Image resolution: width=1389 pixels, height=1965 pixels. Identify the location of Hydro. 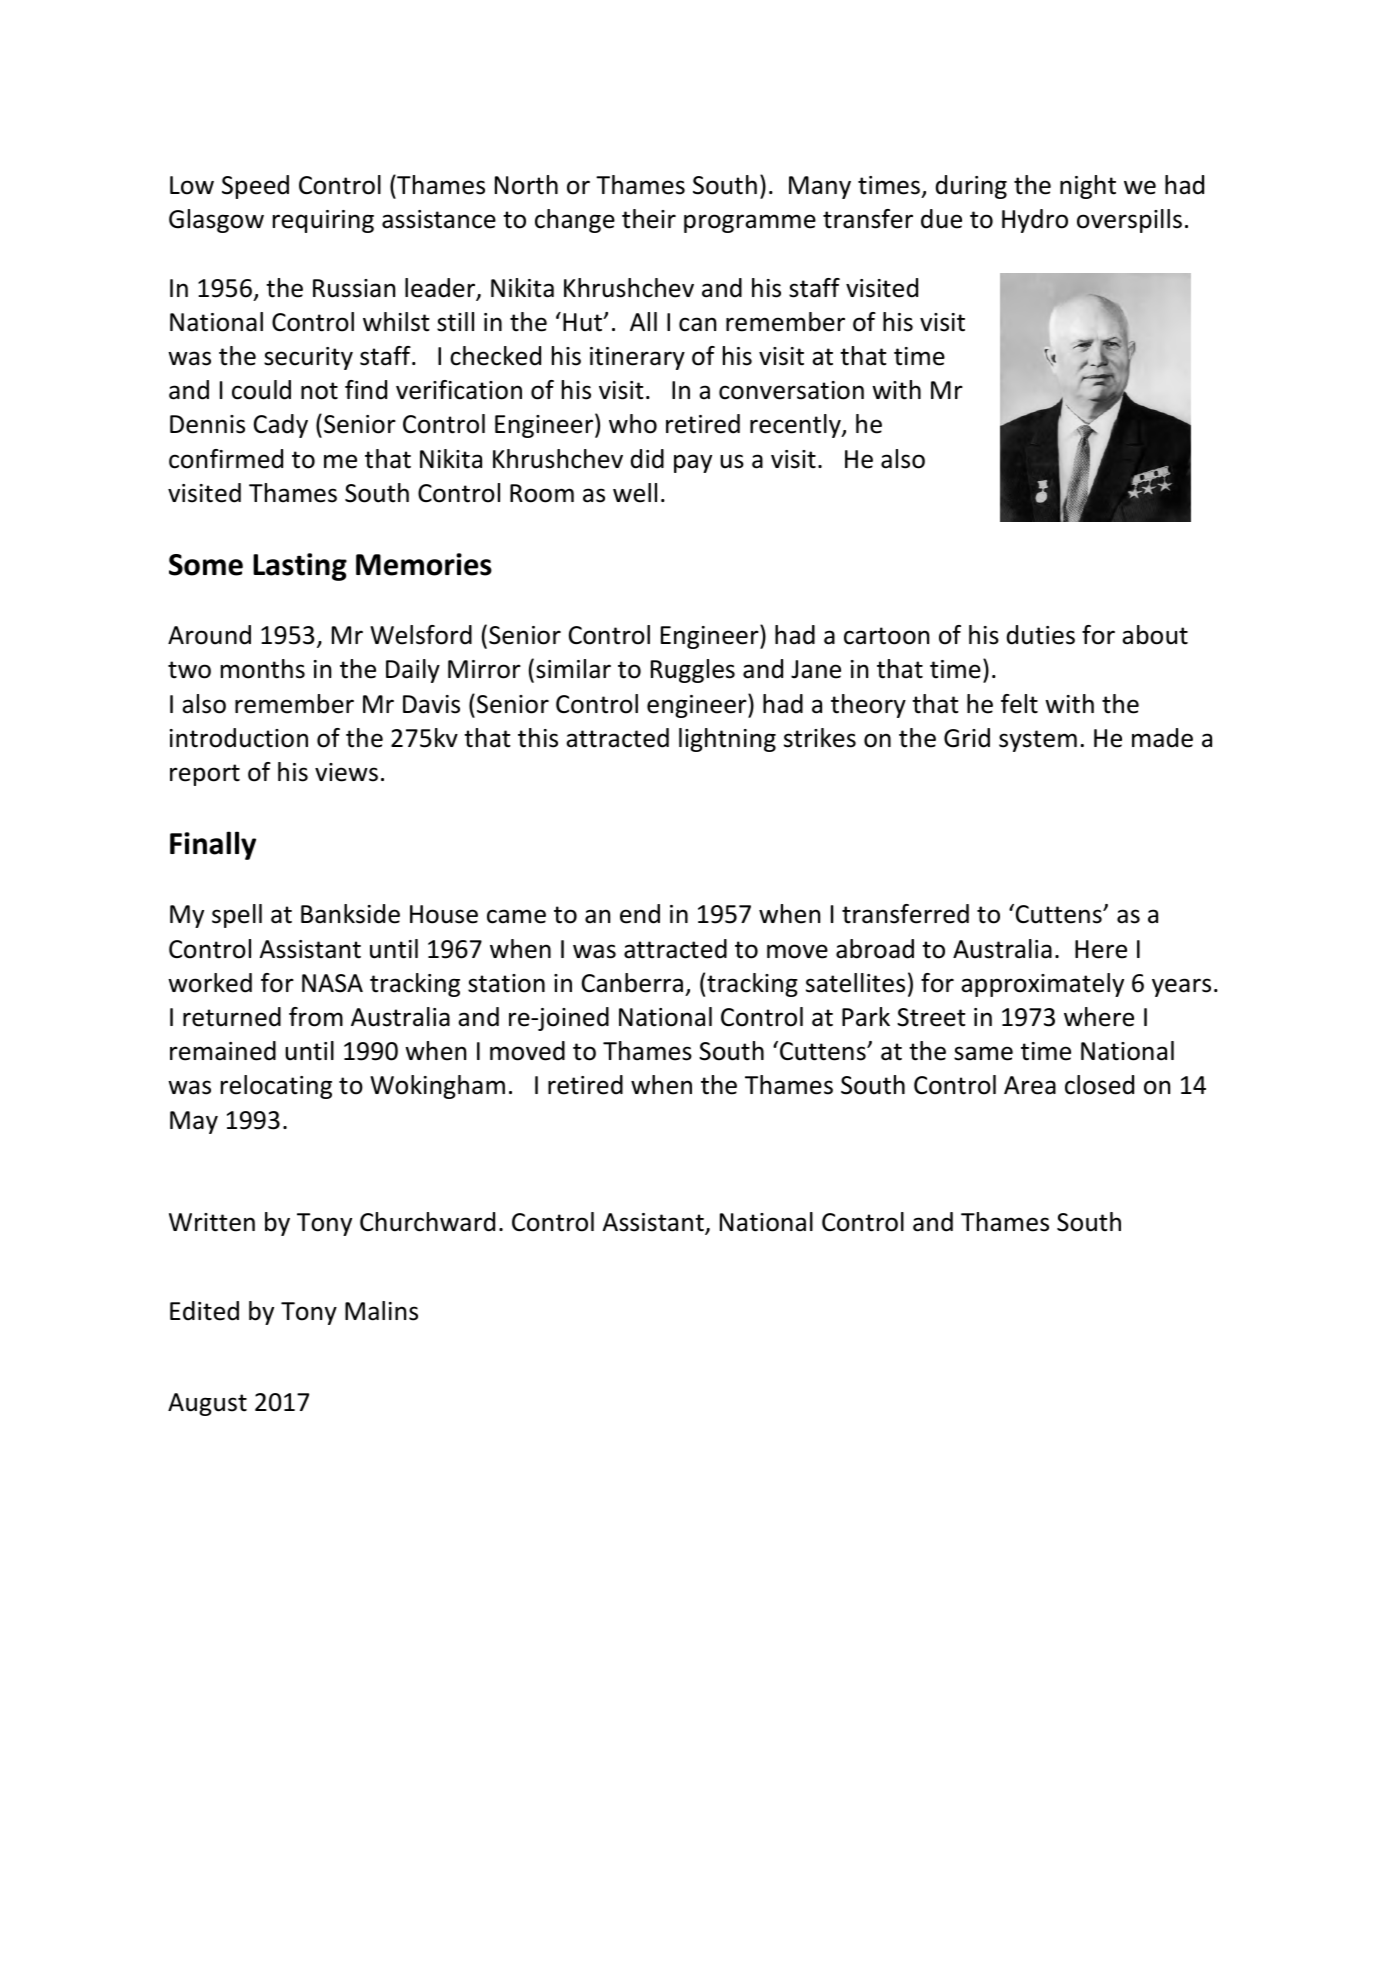
(1035, 221).
